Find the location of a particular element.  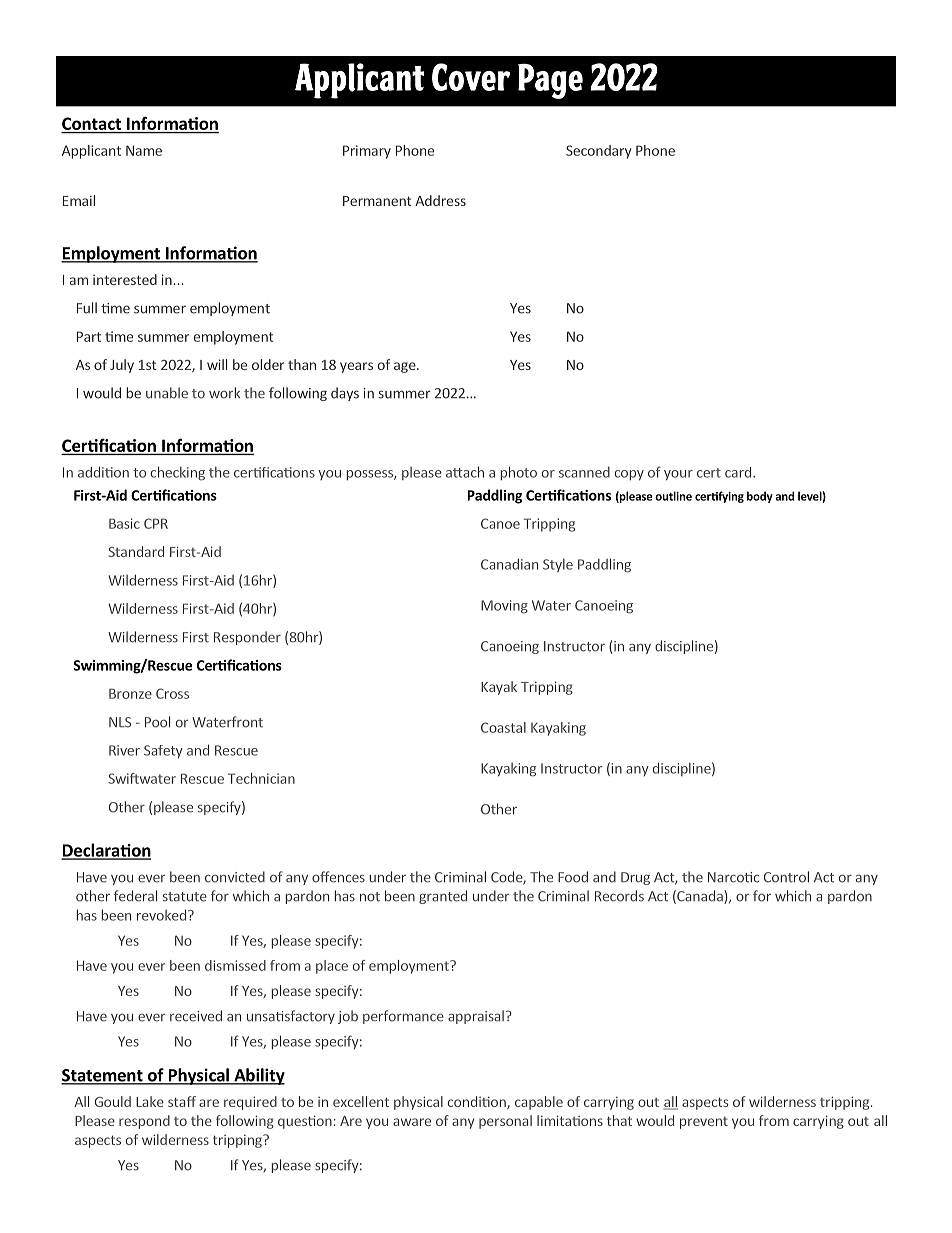

your is located at coordinates (678, 475).
